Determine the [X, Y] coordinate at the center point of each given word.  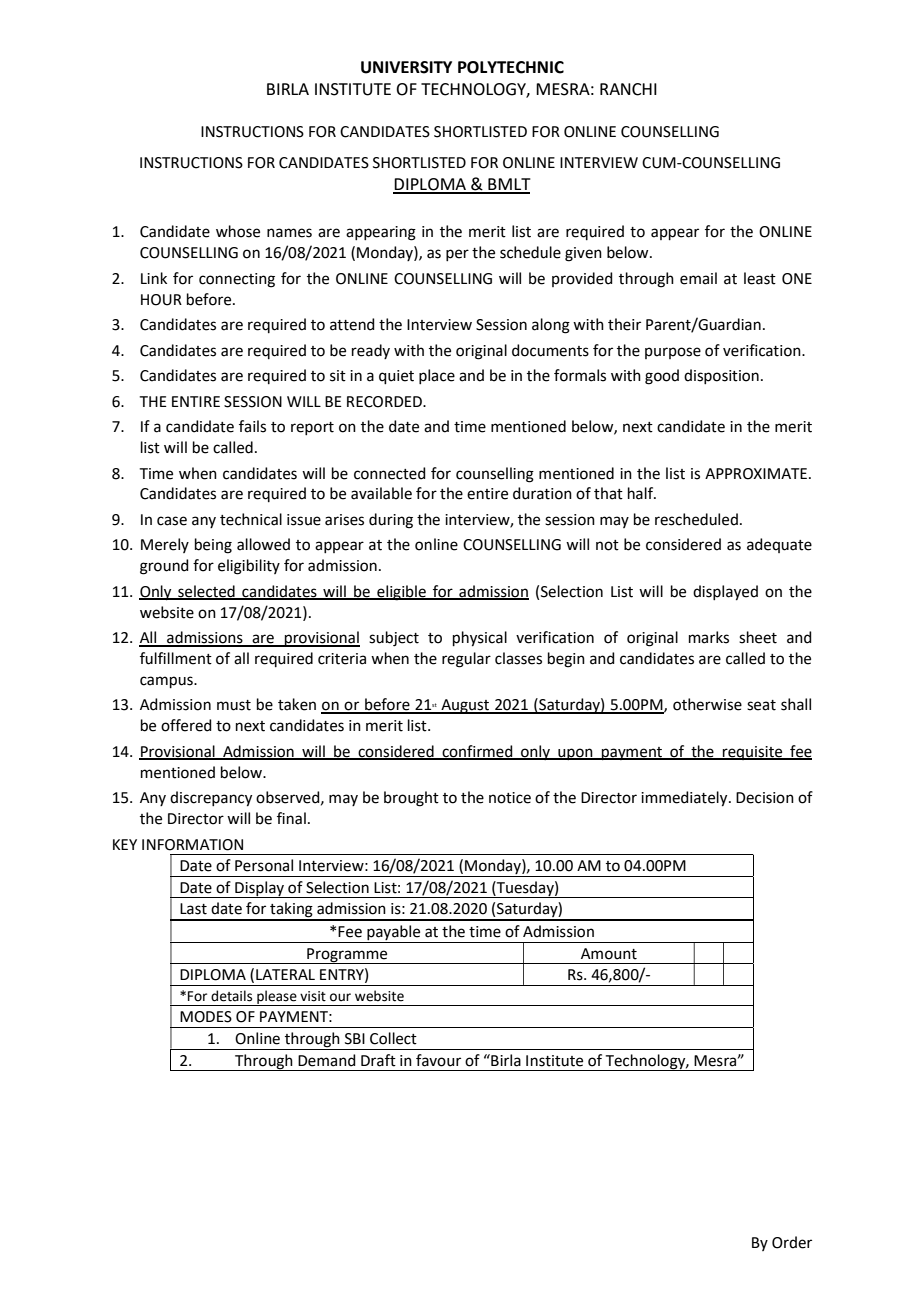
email [698, 278]
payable [394, 934]
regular [466, 660]
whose [238, 231]
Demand [327, 1060]
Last [193, 909]
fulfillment [176, 658]
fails [252, 426]
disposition [721, 376]
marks [709, 637]
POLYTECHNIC [511, 67]
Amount [609, 954]
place [437, 376]
